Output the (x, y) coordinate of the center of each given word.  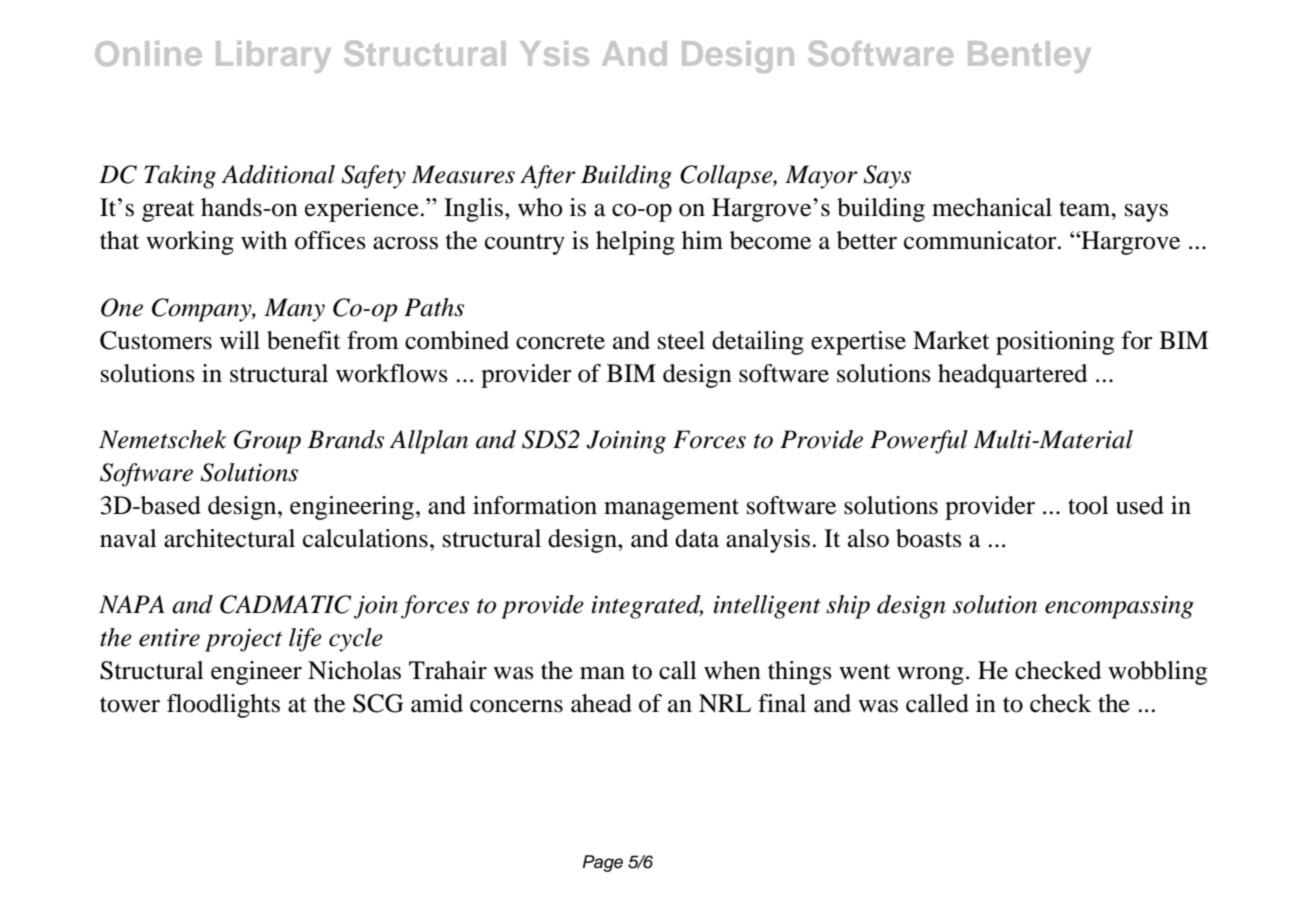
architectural (229, 538)
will (240, 340)
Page (603, 863)
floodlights (223, 706)
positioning (1055, 343)
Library (273, 57)
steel (681, 340)
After (548, 177)
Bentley (1029, 57)
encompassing (1119, 607)
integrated (647, 607)
